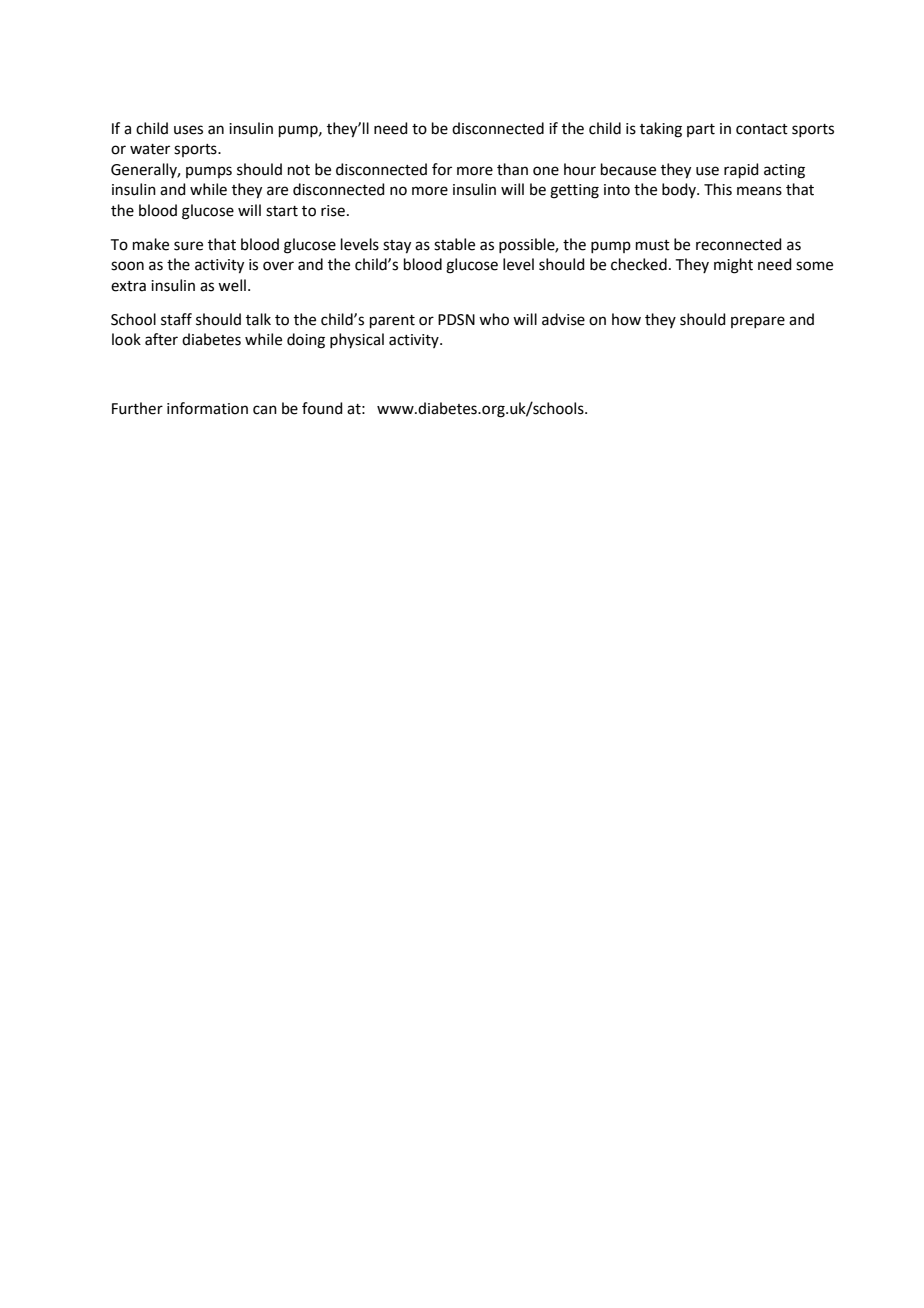  Describe the element at coordinates (759, 191) in the screenshot. I see `means` at that location.
